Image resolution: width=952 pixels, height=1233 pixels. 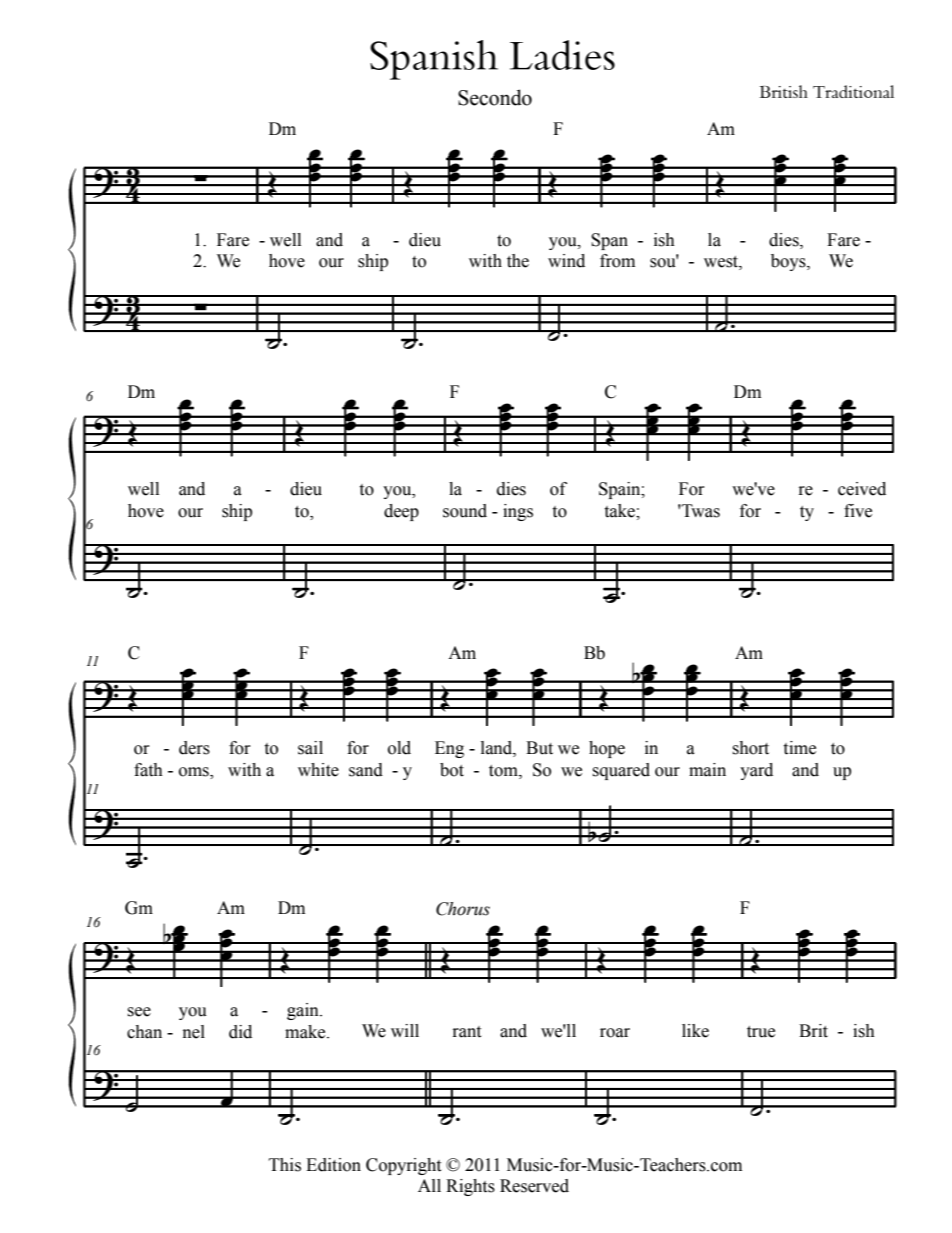 What do you see at coordinates (761, 1032) in the document?
I see `true` at bounding box center [761, 1032].
